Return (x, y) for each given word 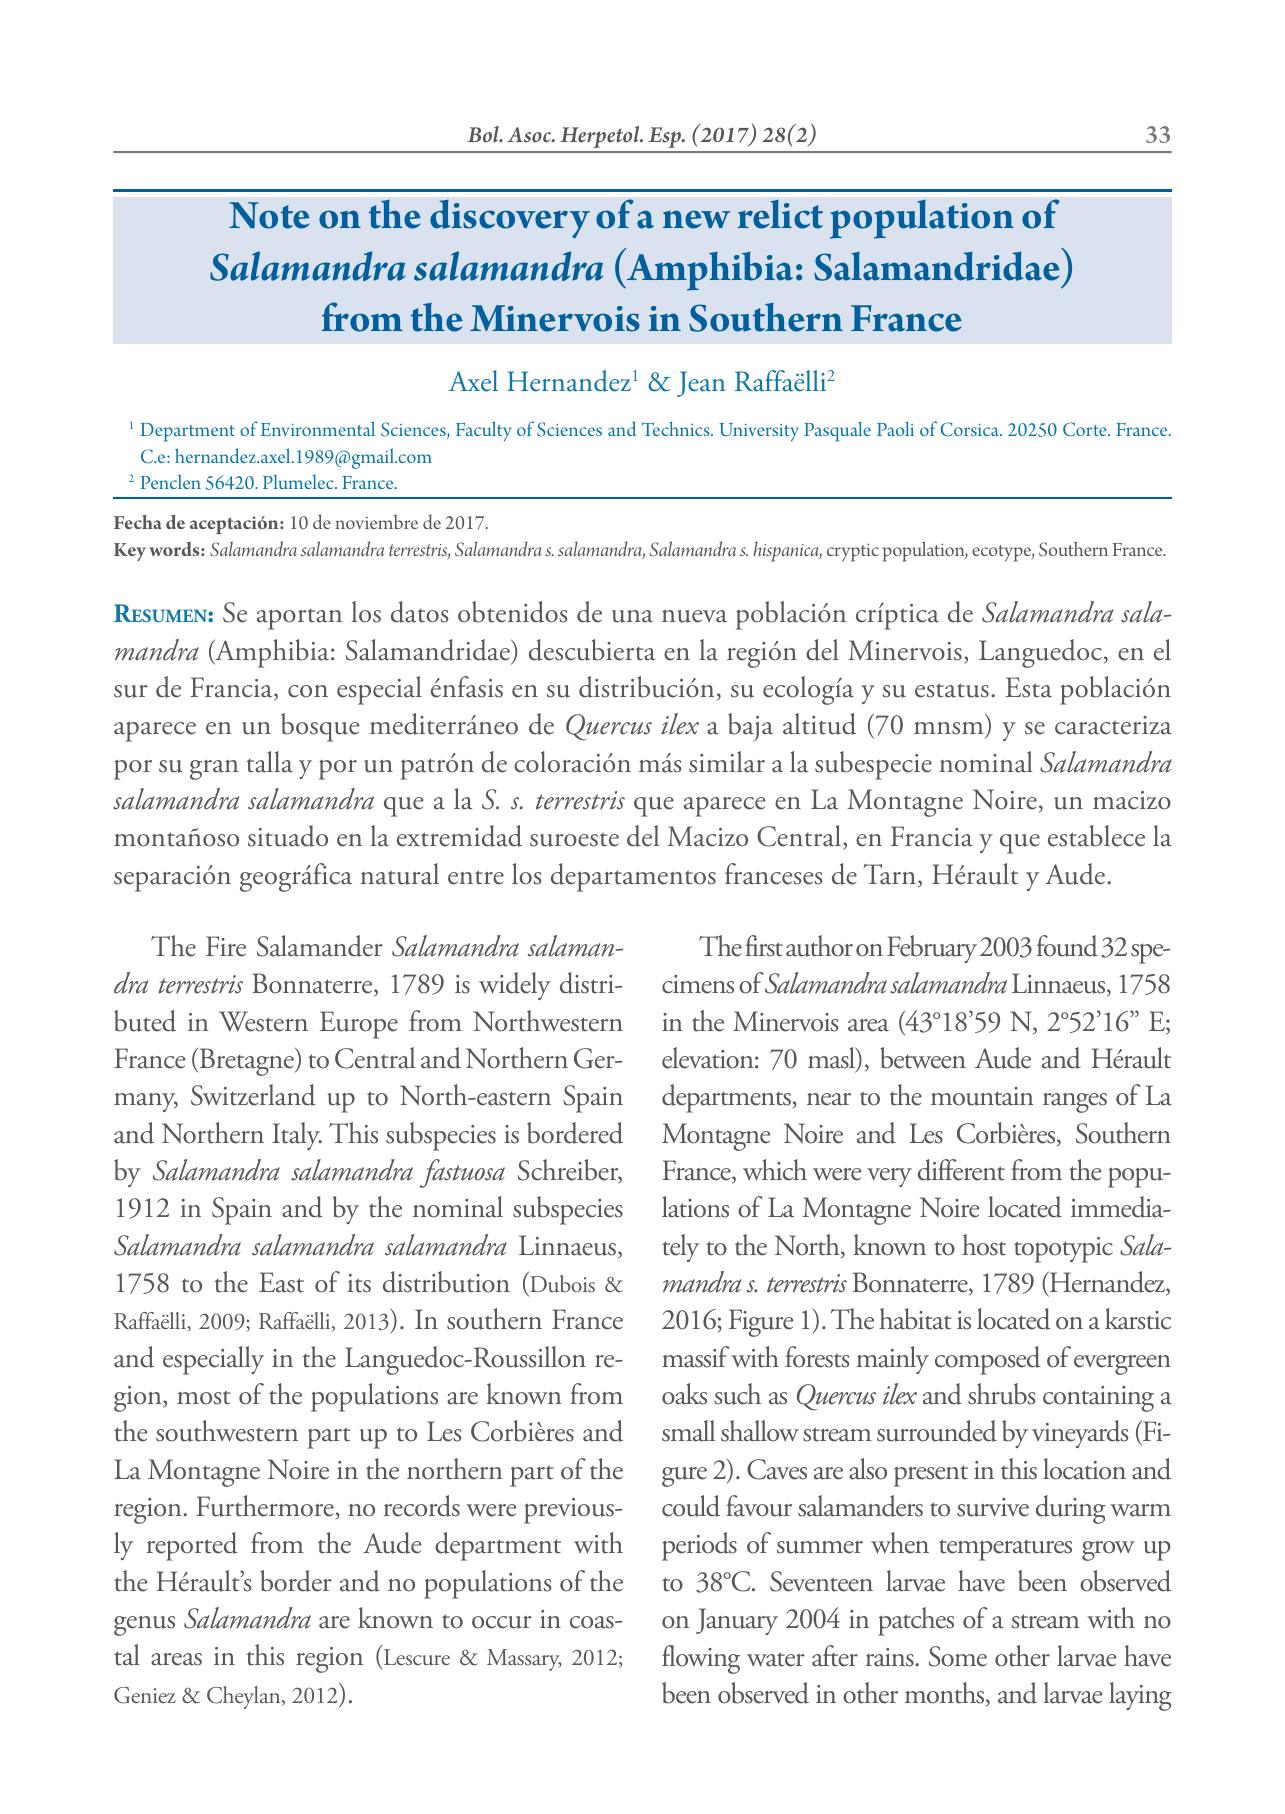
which (775, 1170)
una (632, 616)
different (961, 1170)
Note (269, 215)
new (696, 219)
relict (780, 214)
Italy (297, 1136)
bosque (320, 727)
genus (144, 1626)
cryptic (853, 552)
